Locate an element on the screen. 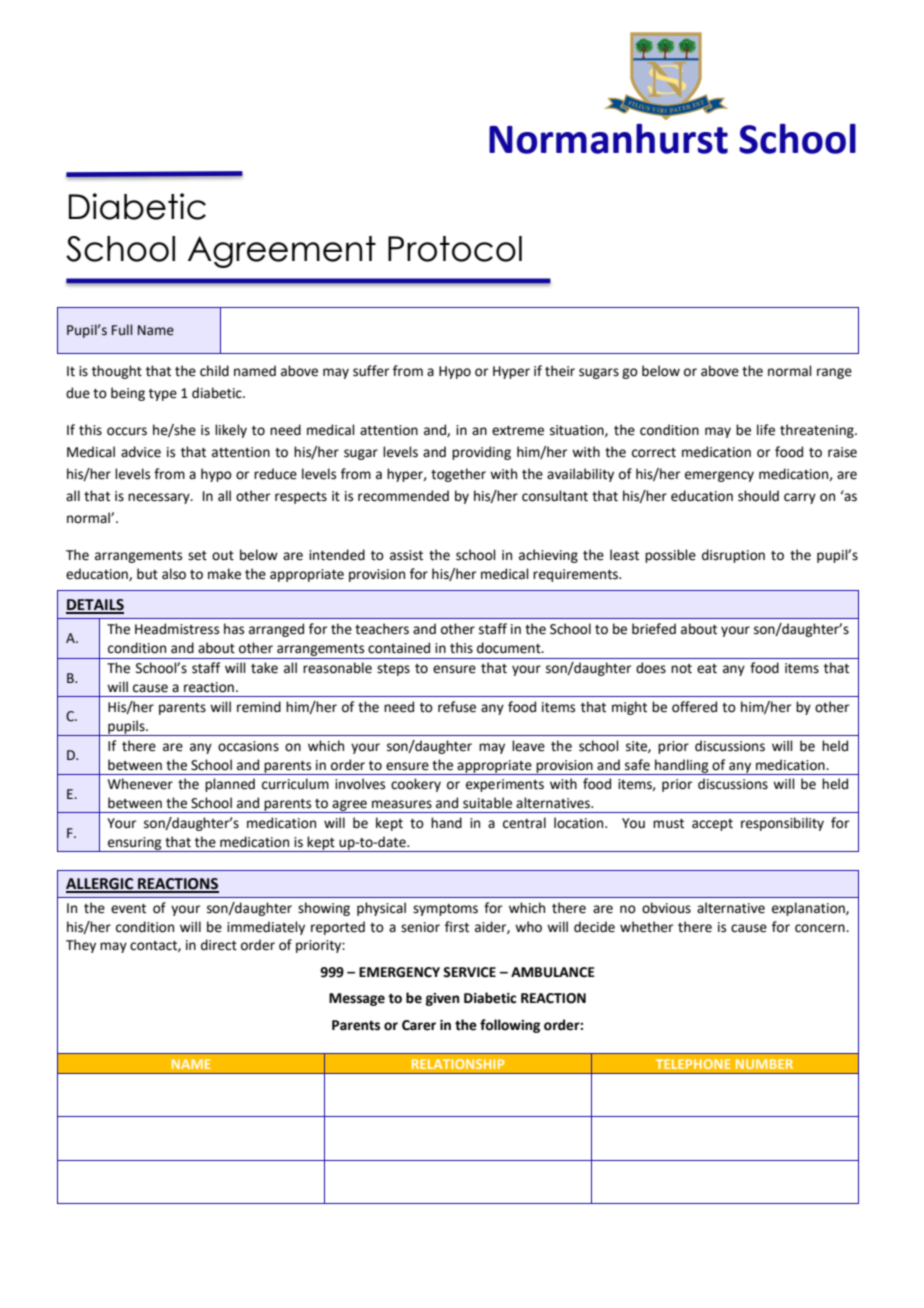 The height and width of the screenshot is (1308, 924). responsibility is located at coordinates (782, 824).
